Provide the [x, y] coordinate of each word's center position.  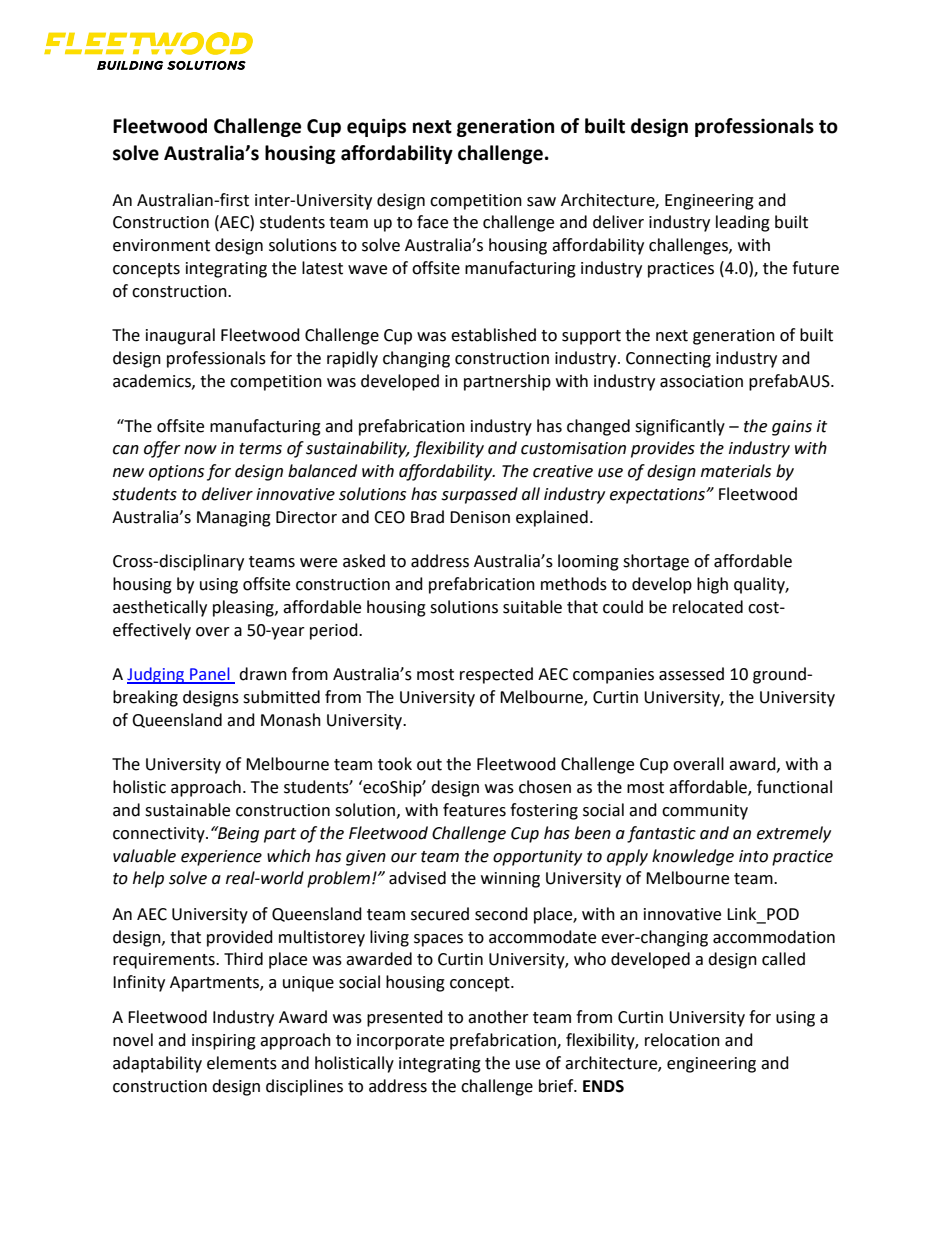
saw [541, 202]
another [498, 1017]
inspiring [224, 1042]
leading [743, 223]
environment [161, 245]
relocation [682, 1040]
